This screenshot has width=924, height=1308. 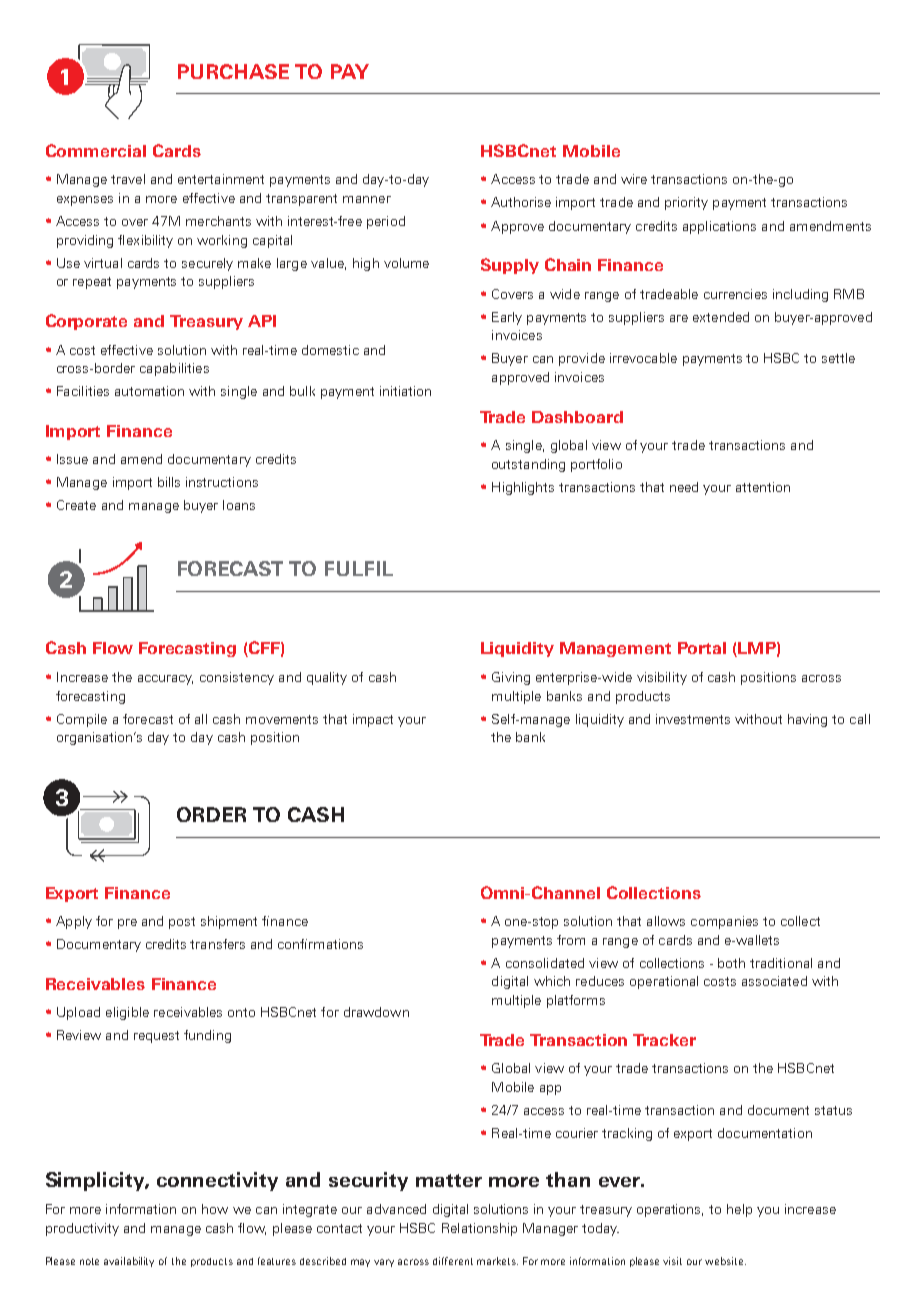 What do you see at coordinates (233, 71) in the screenshot?
I see `PURCHASE` at bounding box center [233, 71].
